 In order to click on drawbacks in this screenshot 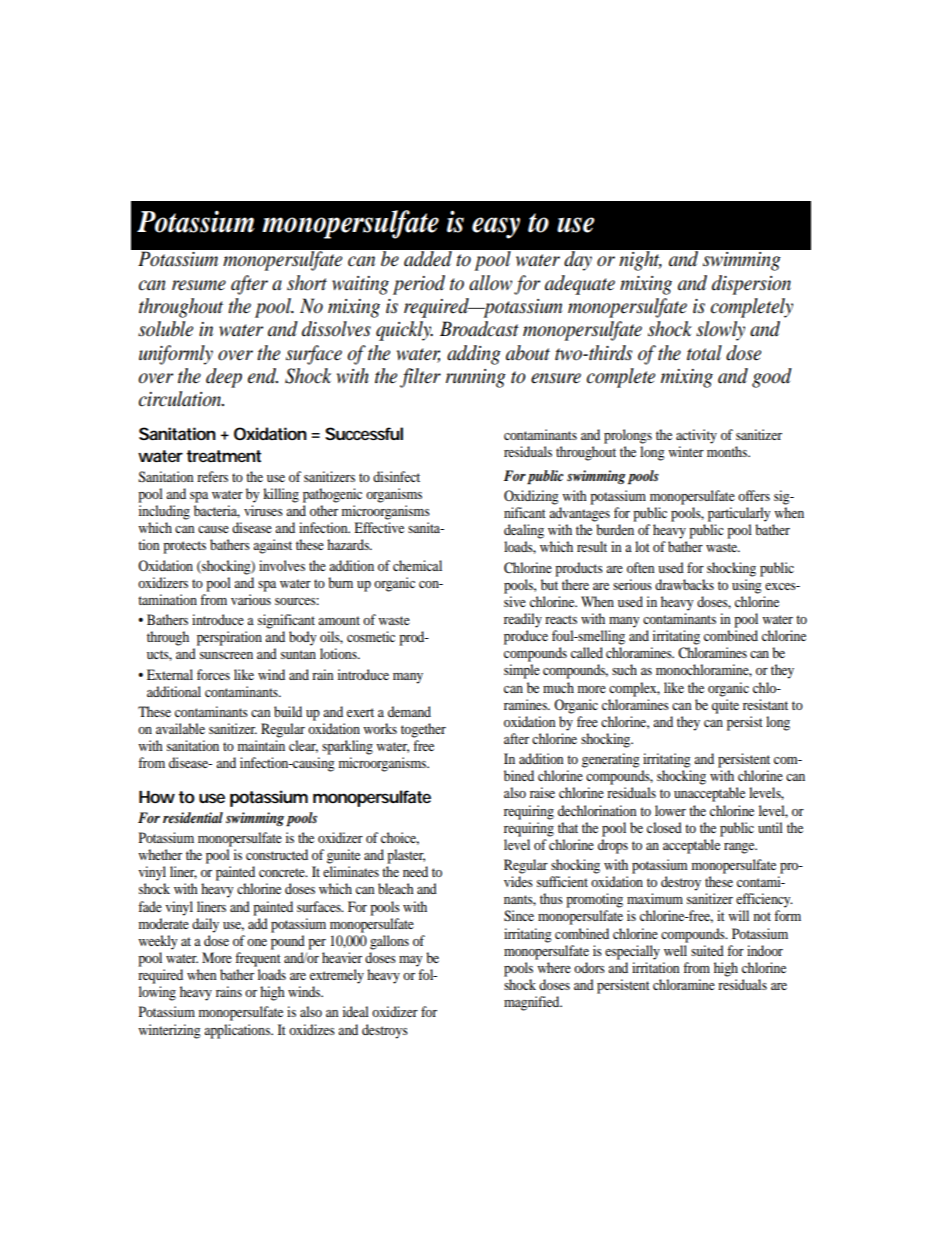, I will do `click(684, 584)`.
